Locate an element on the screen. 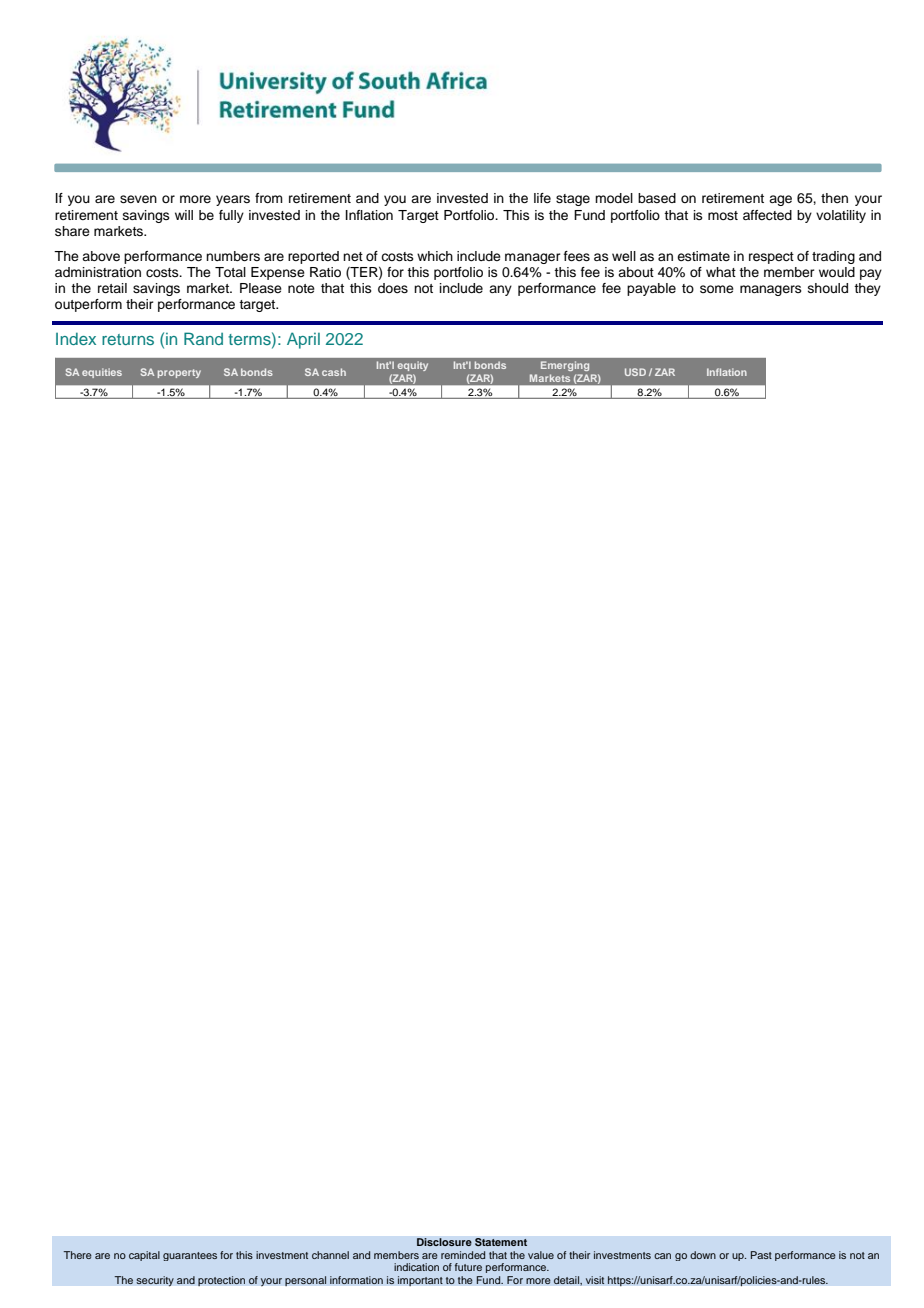 The height and width of the screenshot is (1308, 924). Past is located at coordinates (761, 1255).
